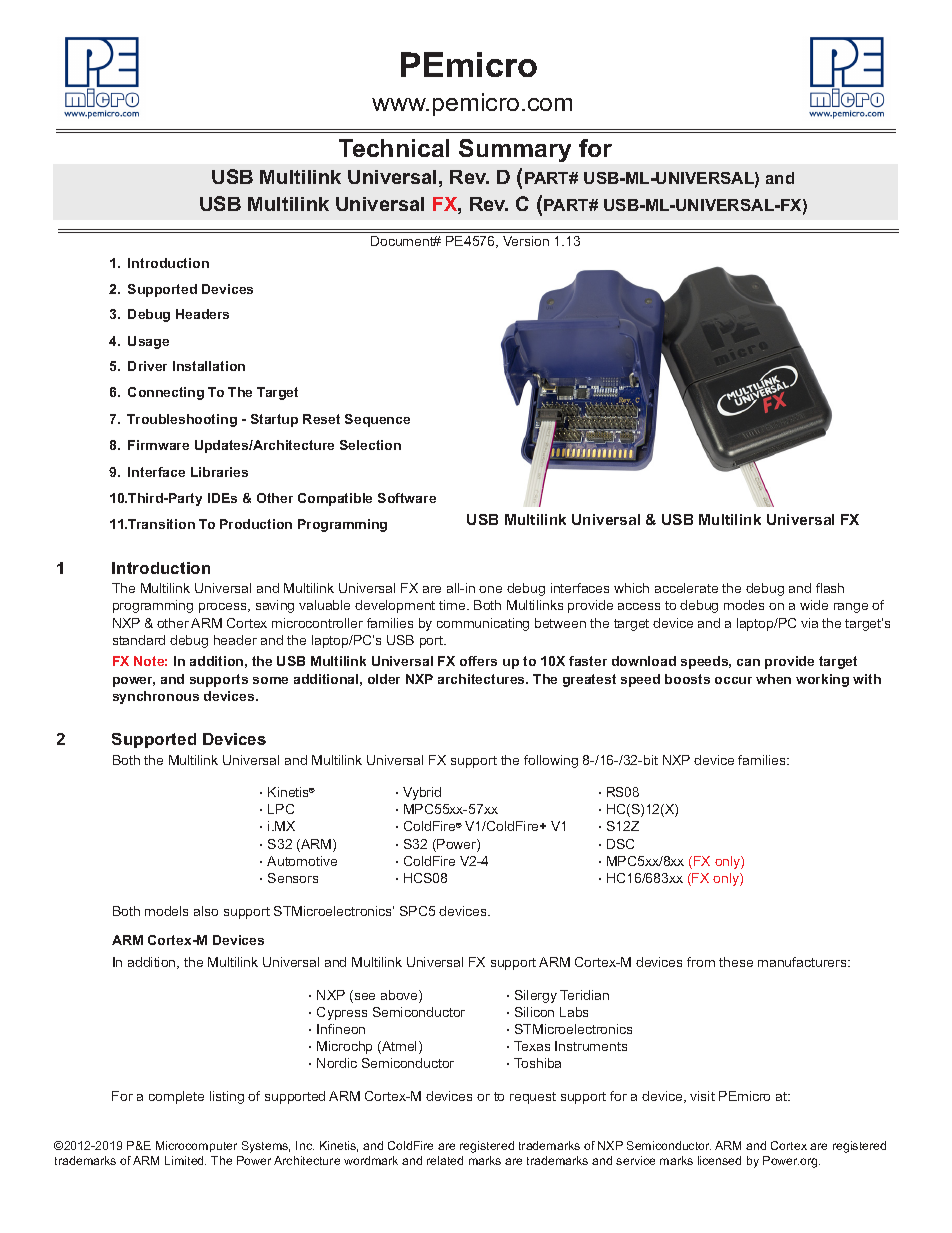  I want to click on Microcomputer, so click(196, 1146).
